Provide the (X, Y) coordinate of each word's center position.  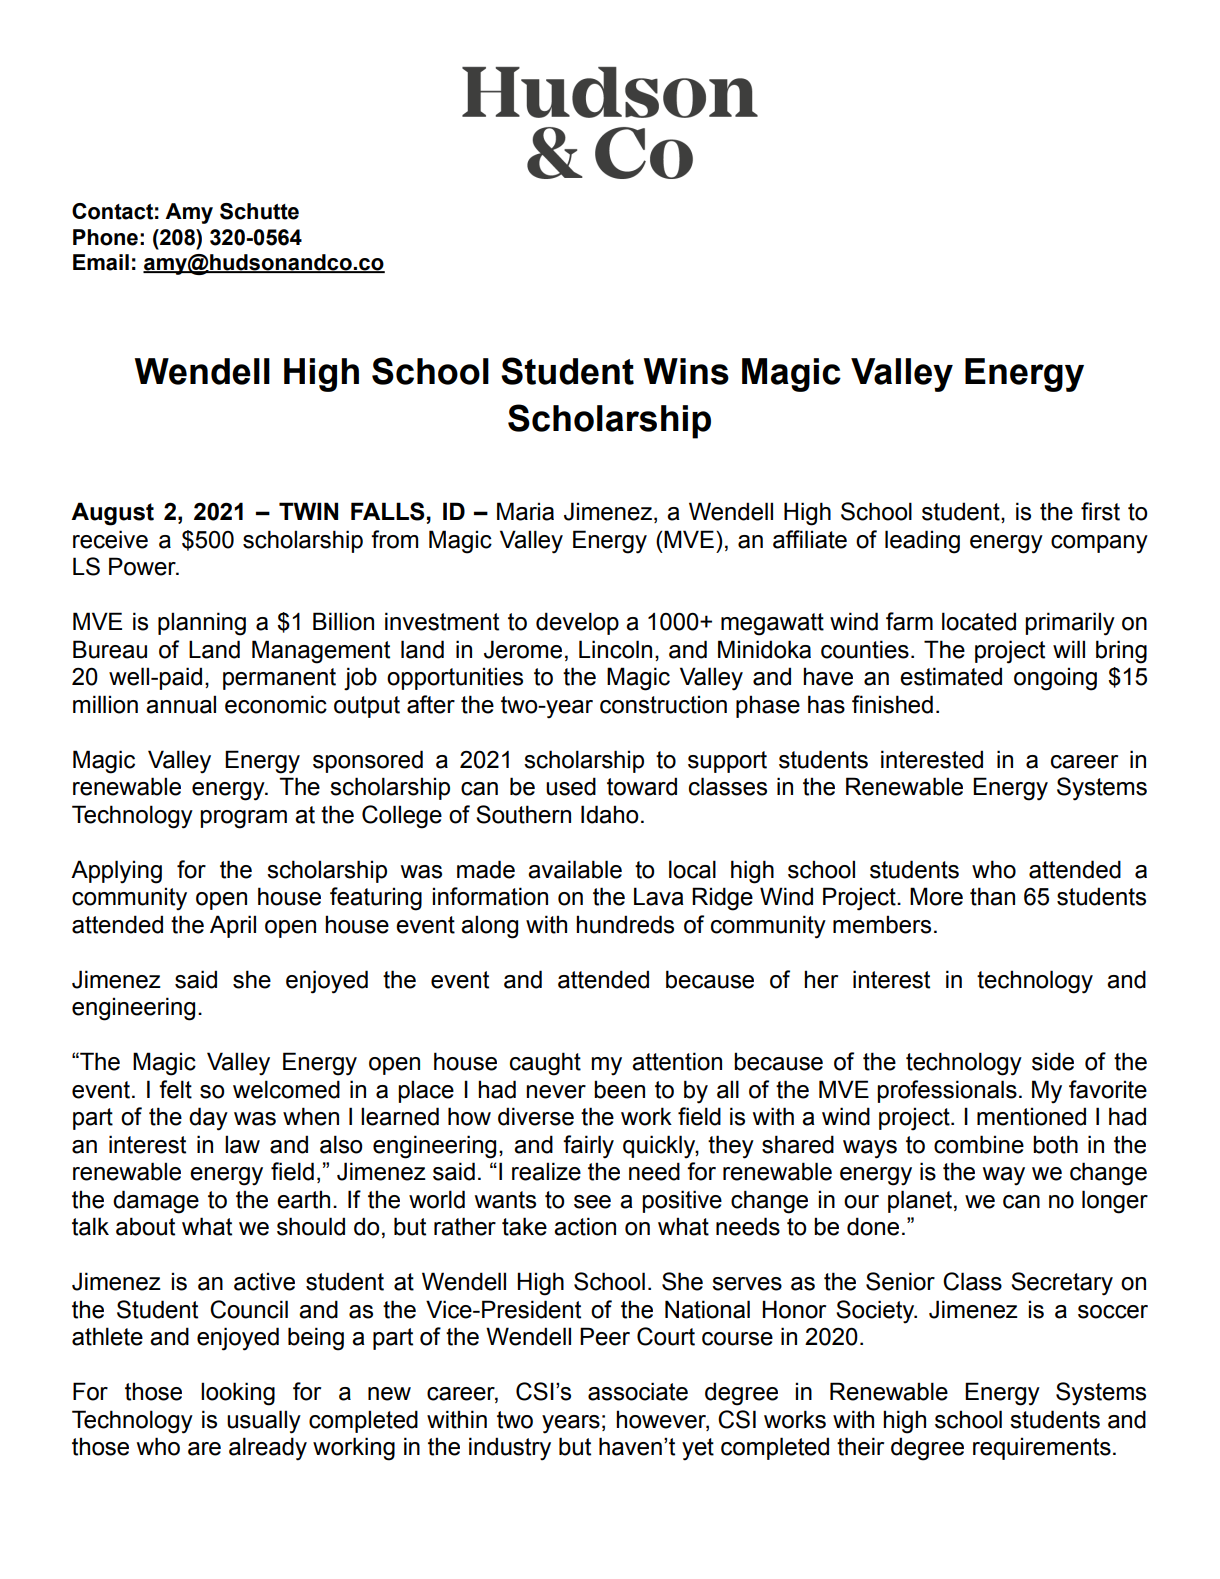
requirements (1042, 1448)
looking (238, 1394)
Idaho (610, 814)
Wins (686, 371)
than (992, 896)
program (243, 819)
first (1100, 511)
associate (638, 1391)
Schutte (259, 211)
